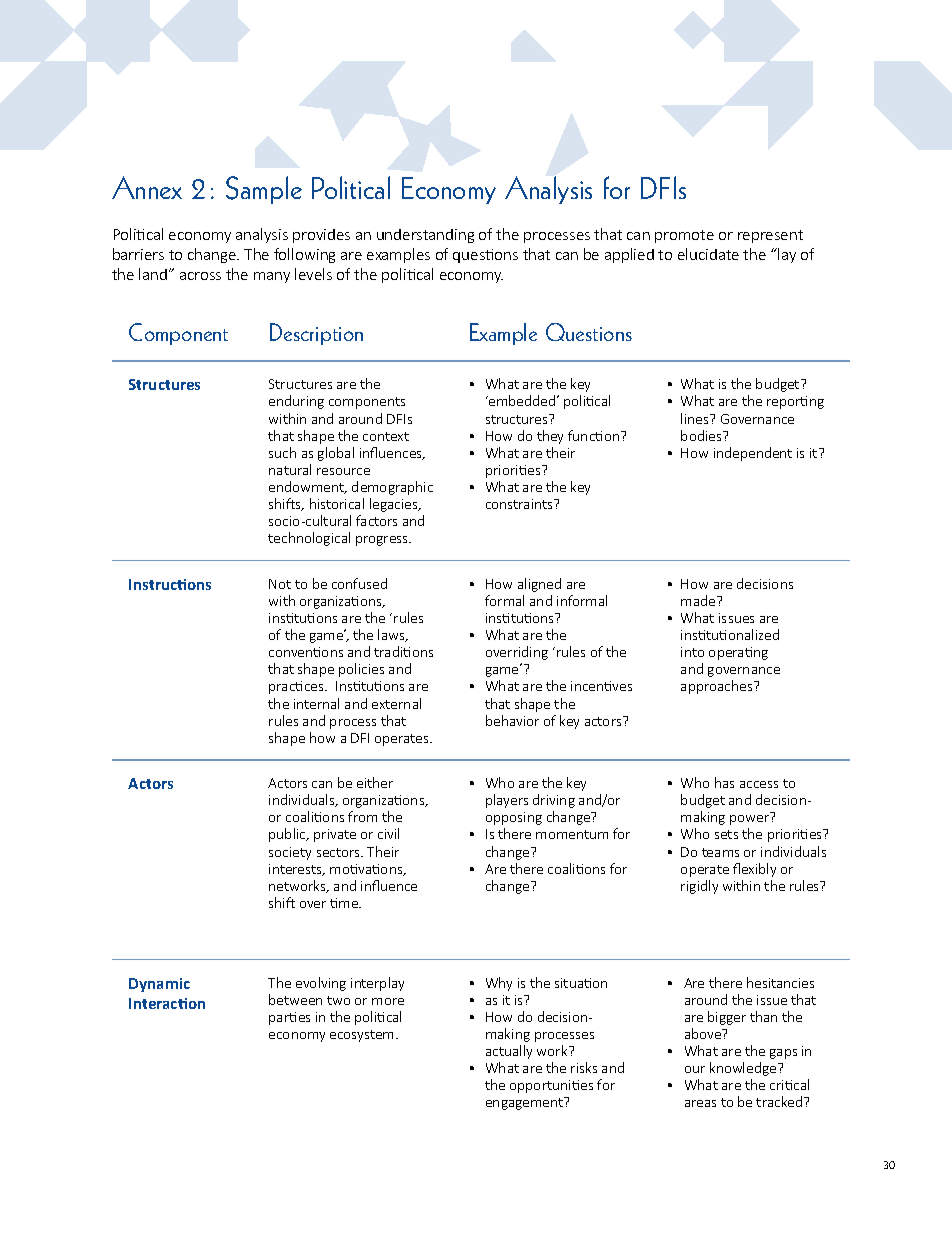 The height and width of the screenshot is (1233, 952). I want to click on Sample, so click(264, 190).
